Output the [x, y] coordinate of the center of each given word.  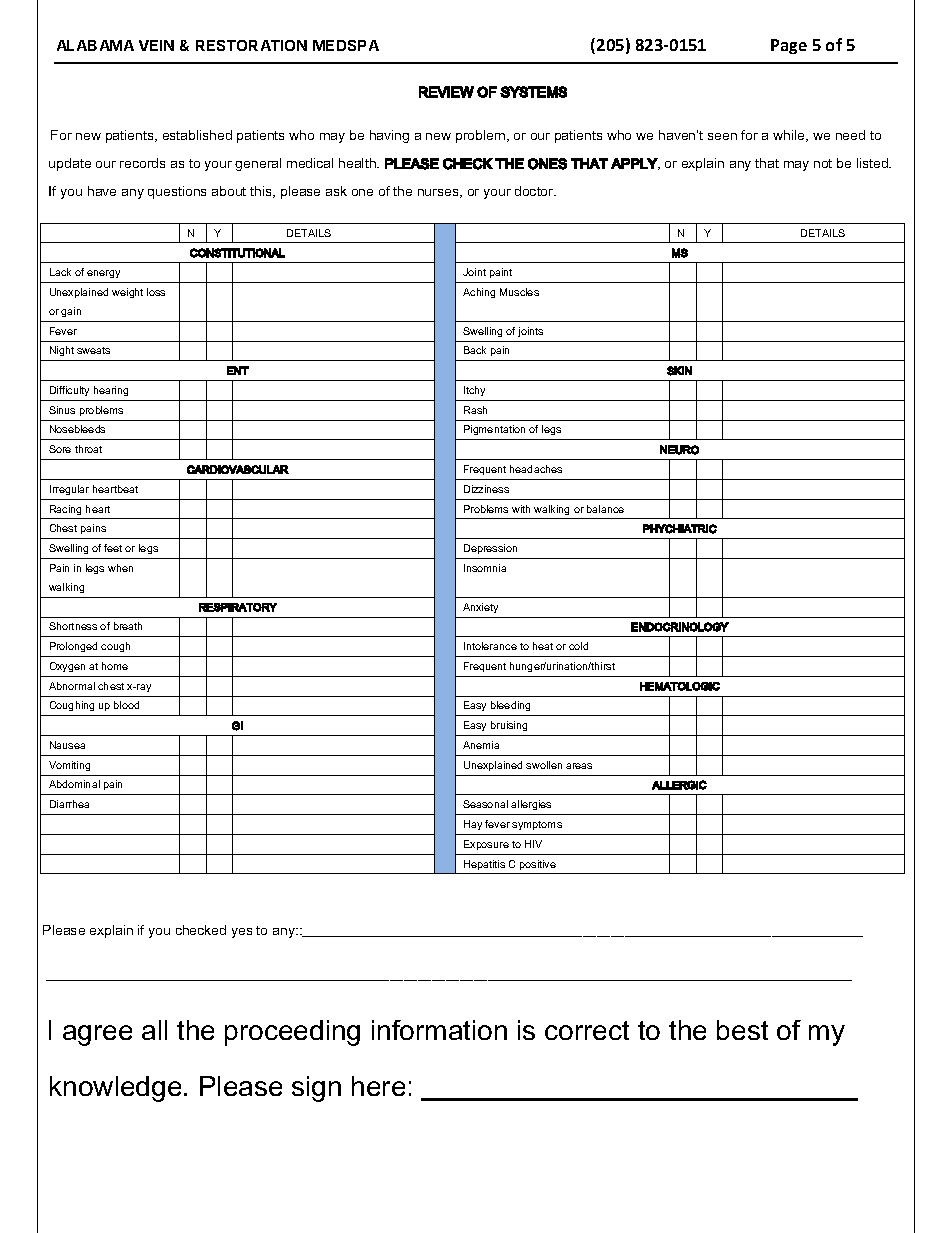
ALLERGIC [679, 785]
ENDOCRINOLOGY [680, 627]
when [120, 568]
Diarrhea [69, 804]
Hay [473, 825]
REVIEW [446, 92]
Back [475, 350]
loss [156, 292]
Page [789, 46]
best [742, 1030]
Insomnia [485, 568]
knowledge [115, 1089]
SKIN [679, 371]
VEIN [156, 45]
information [439, 1030]
